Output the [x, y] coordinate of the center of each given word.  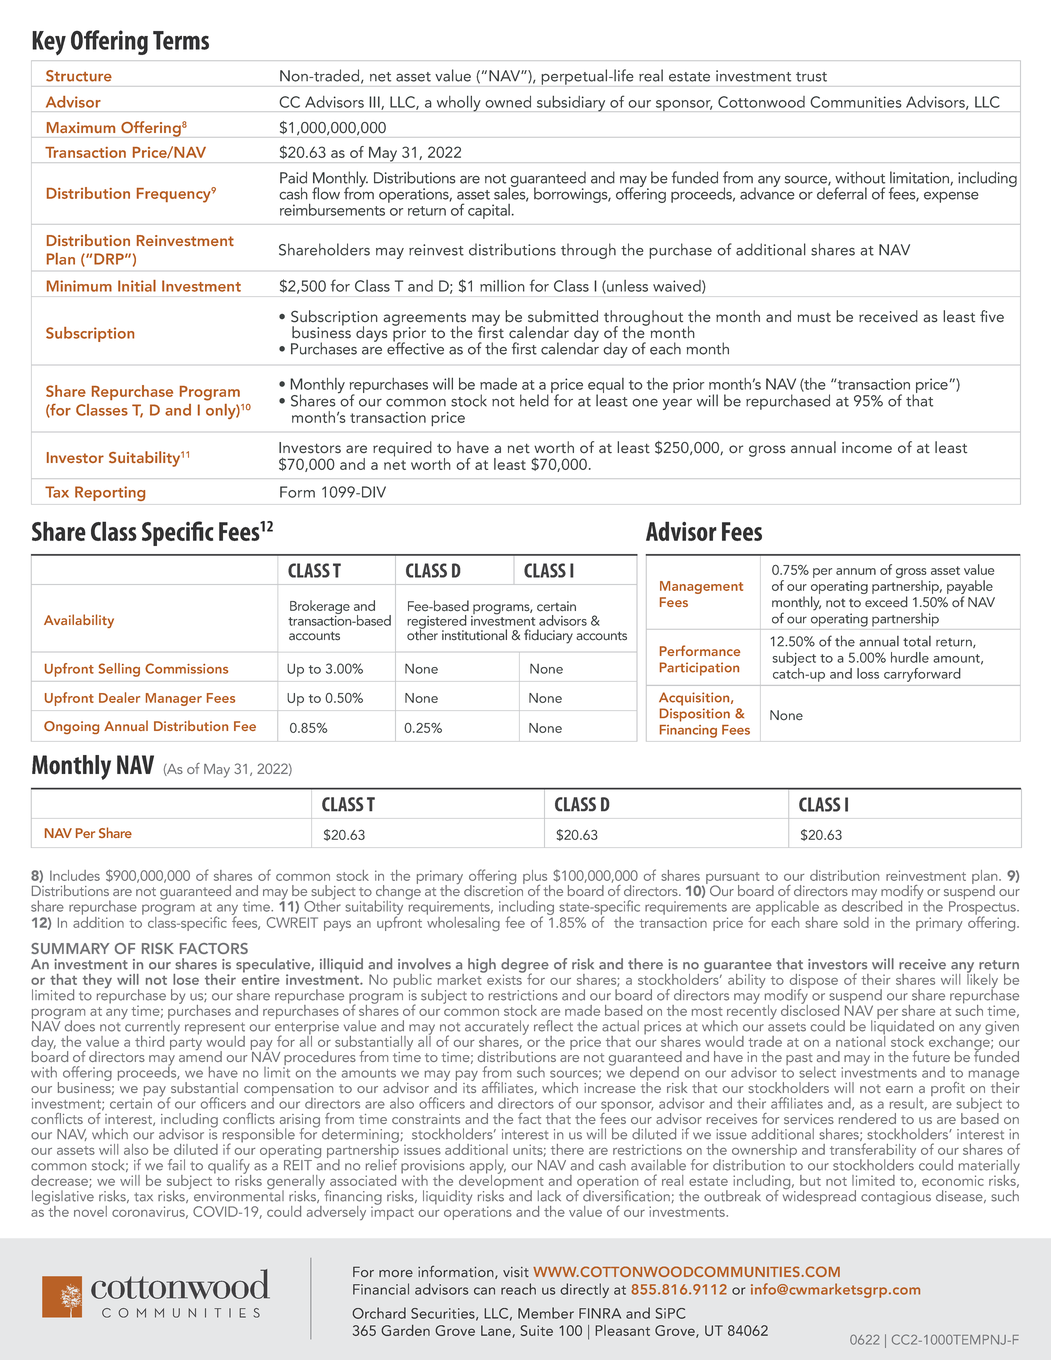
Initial [137, 286]
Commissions [186, 668]
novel [90, 1211]
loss [868, 673]
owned [508, 102]
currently [151, 1027]
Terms [181, 40]
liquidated [902, 1027]
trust [811, 77]
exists [504, 978]
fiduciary [548, 636]
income [867, 448]
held [534, 400]
